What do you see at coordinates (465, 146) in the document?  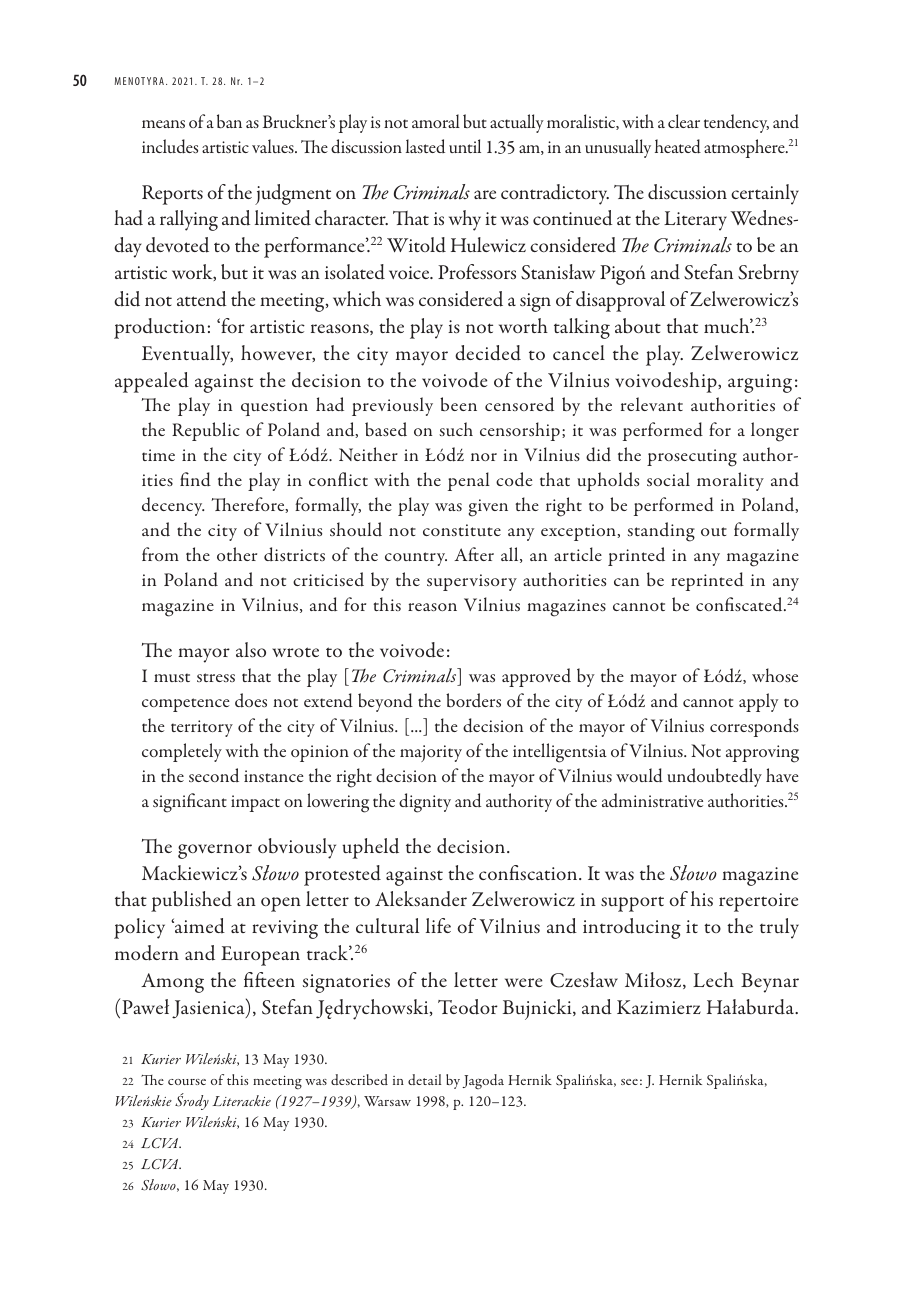 I see `until` at bounding box center [465, 146].
